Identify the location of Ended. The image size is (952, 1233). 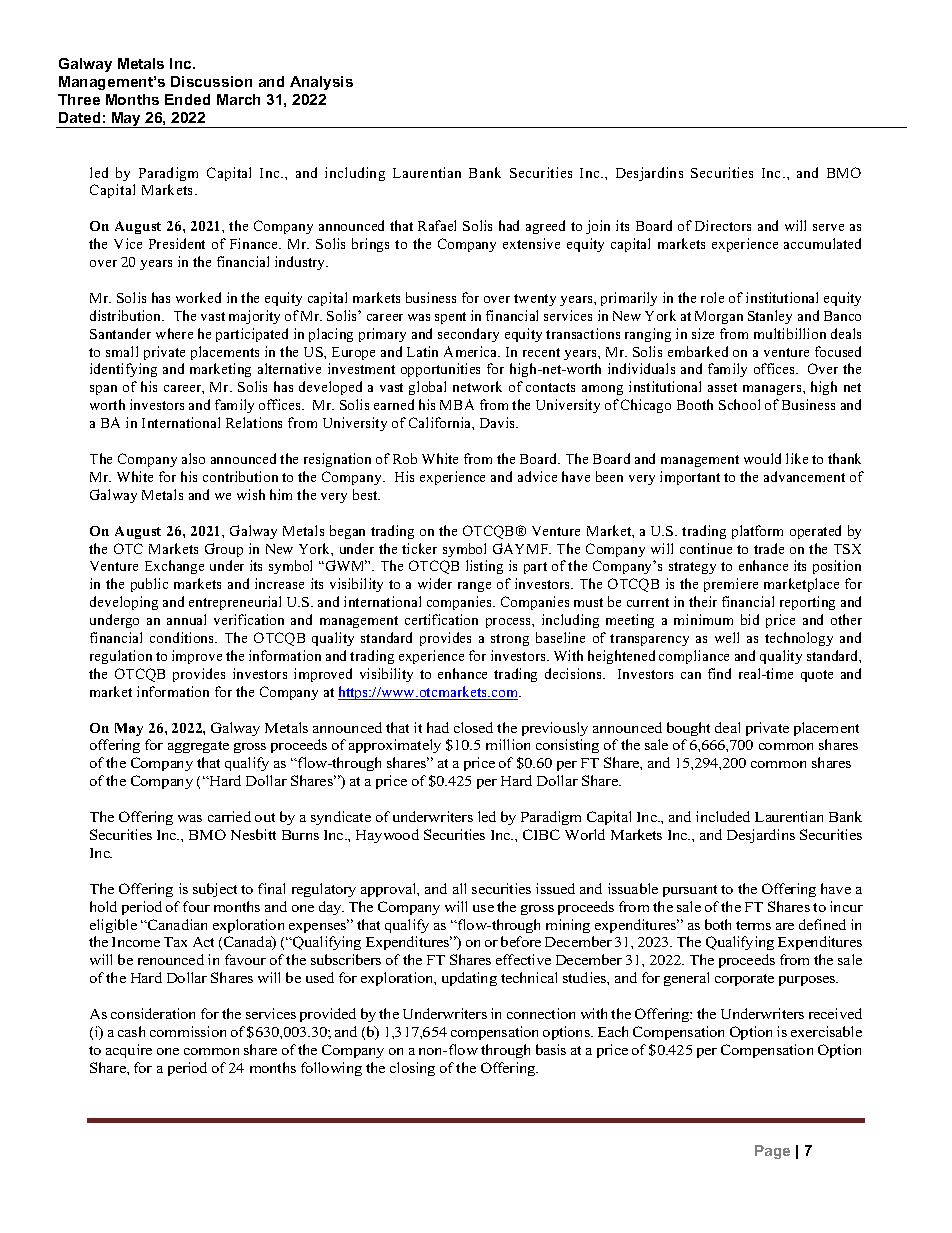
(187, 99).
